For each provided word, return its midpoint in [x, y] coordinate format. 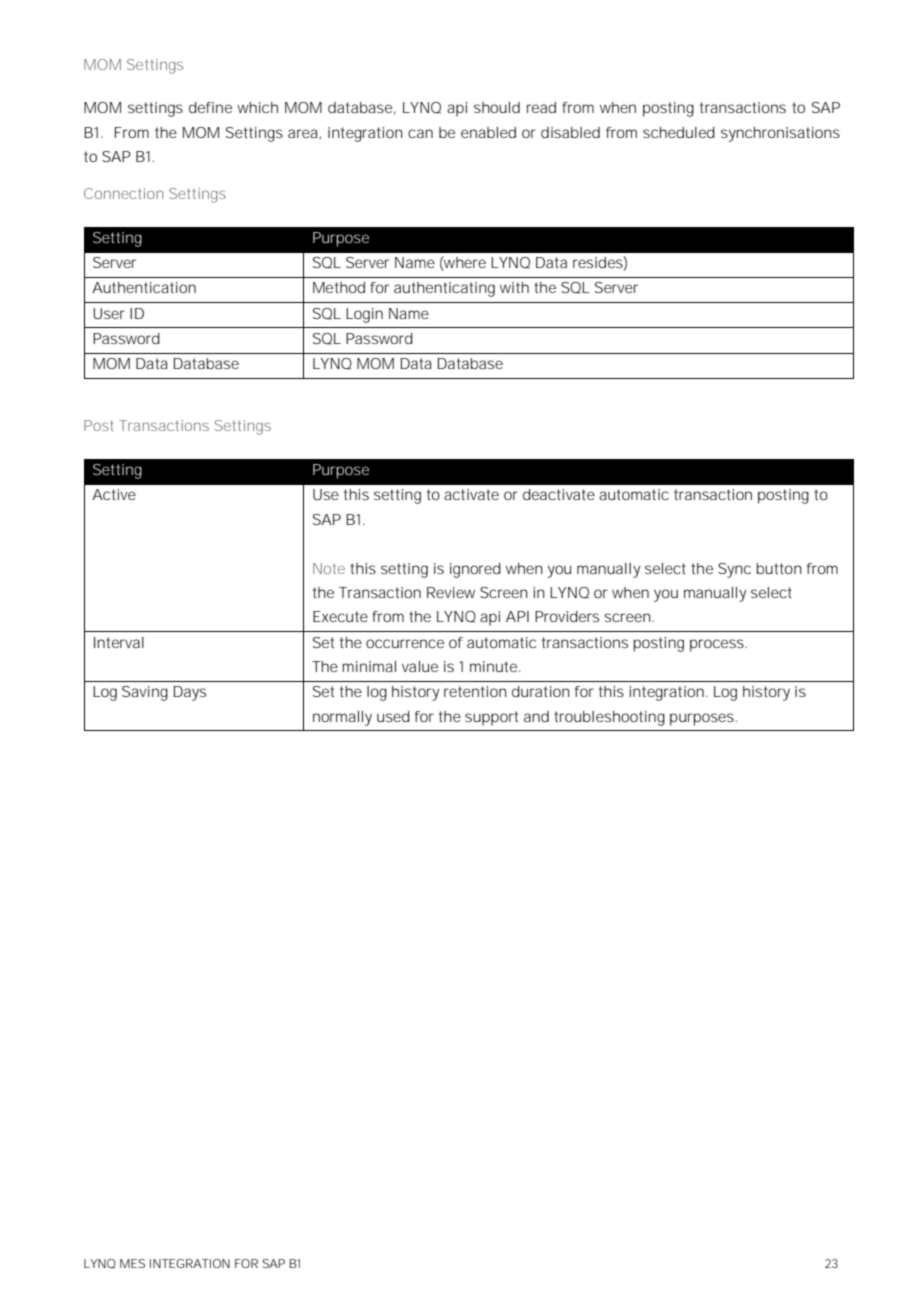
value [420, 666]
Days [190, 693]
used [393, 716]
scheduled [679, 132]
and [536, 716]
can [420, 133]
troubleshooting [609, 718]
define [210, 107]
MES [132, 1263]
